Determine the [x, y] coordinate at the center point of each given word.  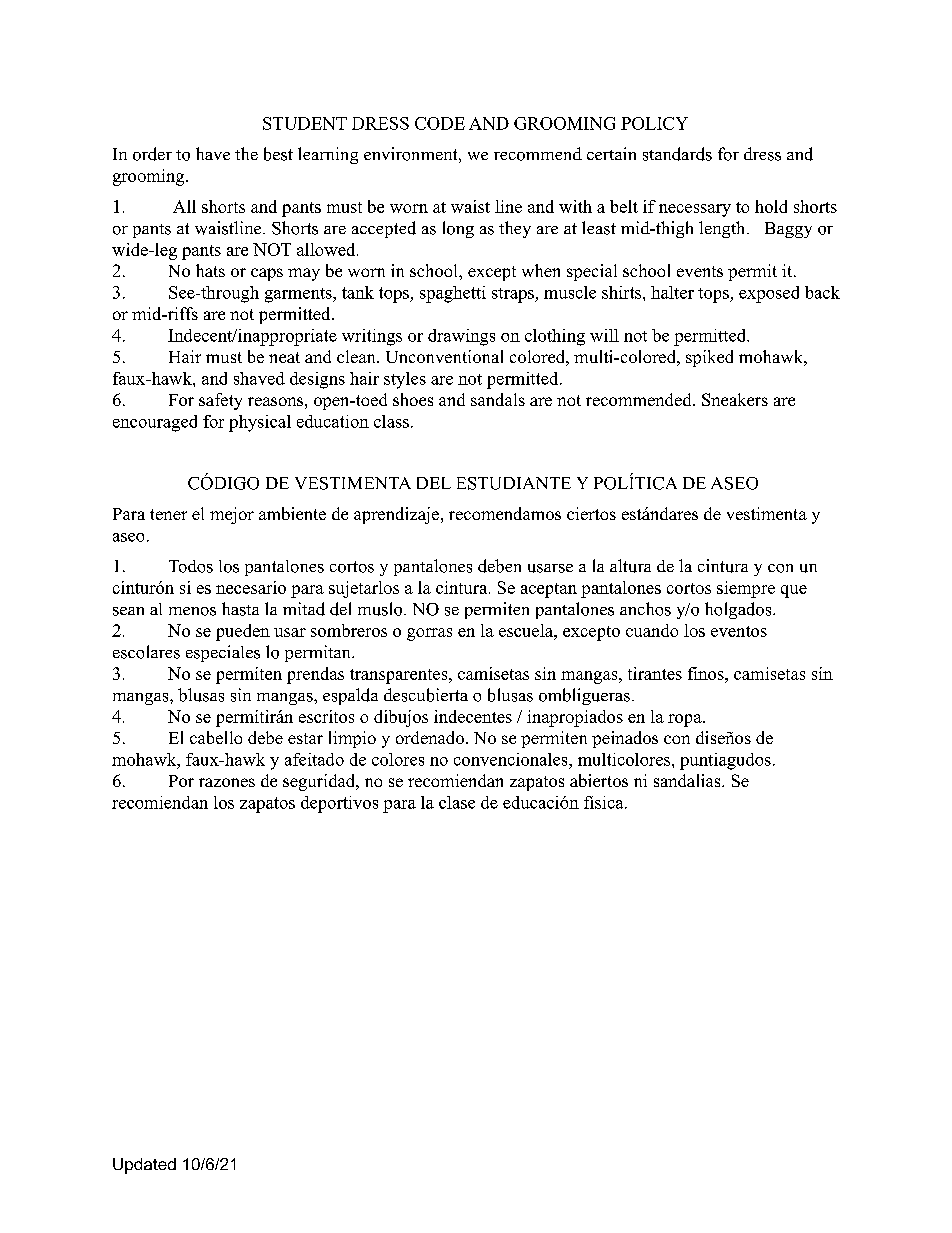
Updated [144, 1166]
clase [457, 802]
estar [305, 738]
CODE [440, 123]
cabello [216, 737]
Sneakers [735, 399]
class [391, 421]
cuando [652, 630]
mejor [232, 515]
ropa [685, 720]
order [152, 154]
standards [677, 154]
